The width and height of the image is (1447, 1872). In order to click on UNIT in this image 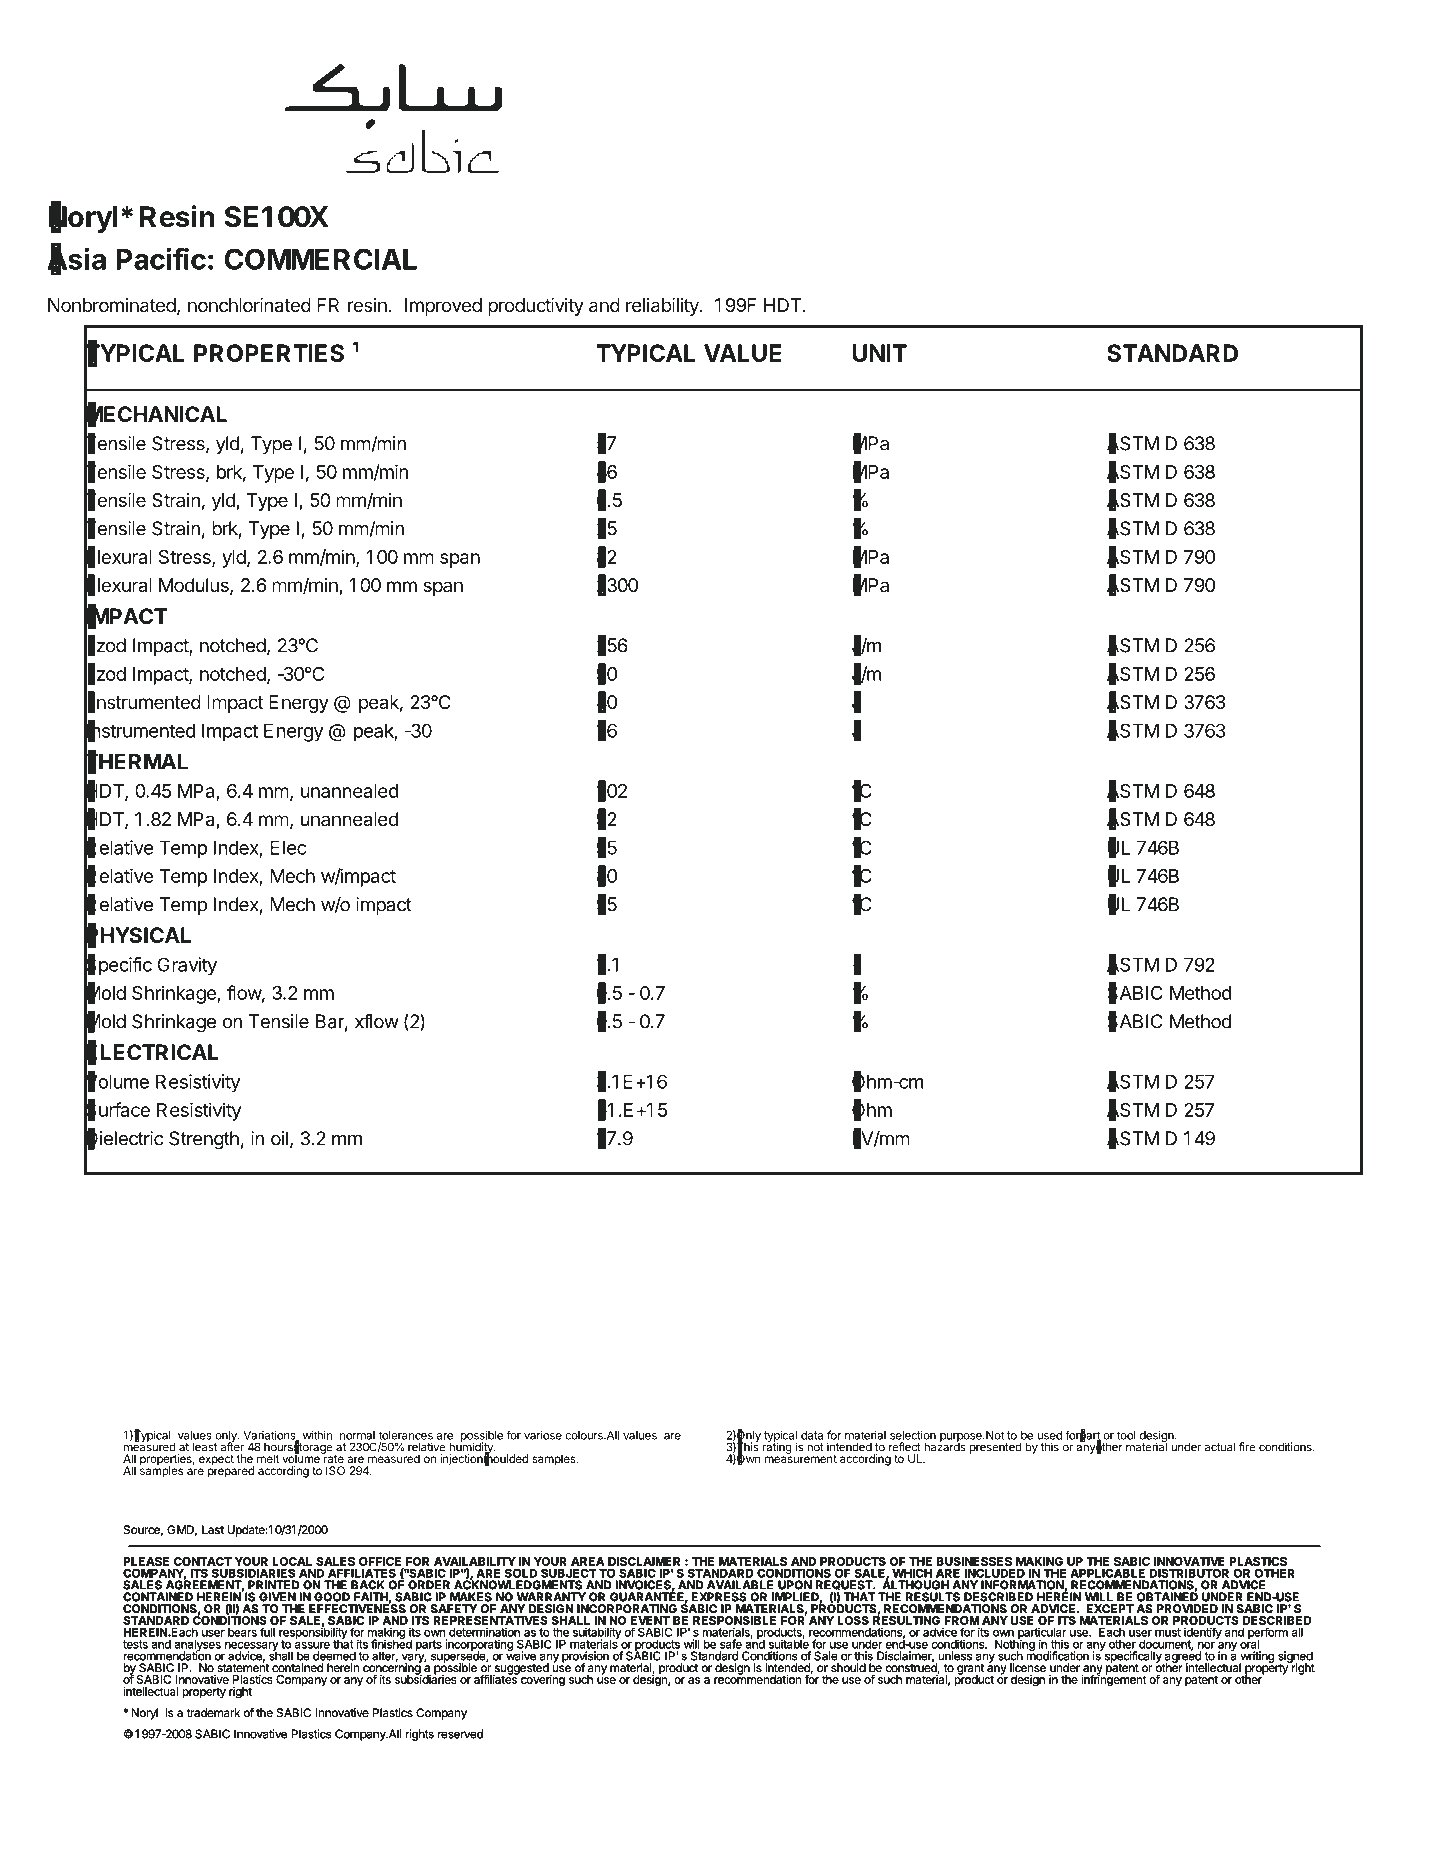, I will do `click(880, 353)`.
